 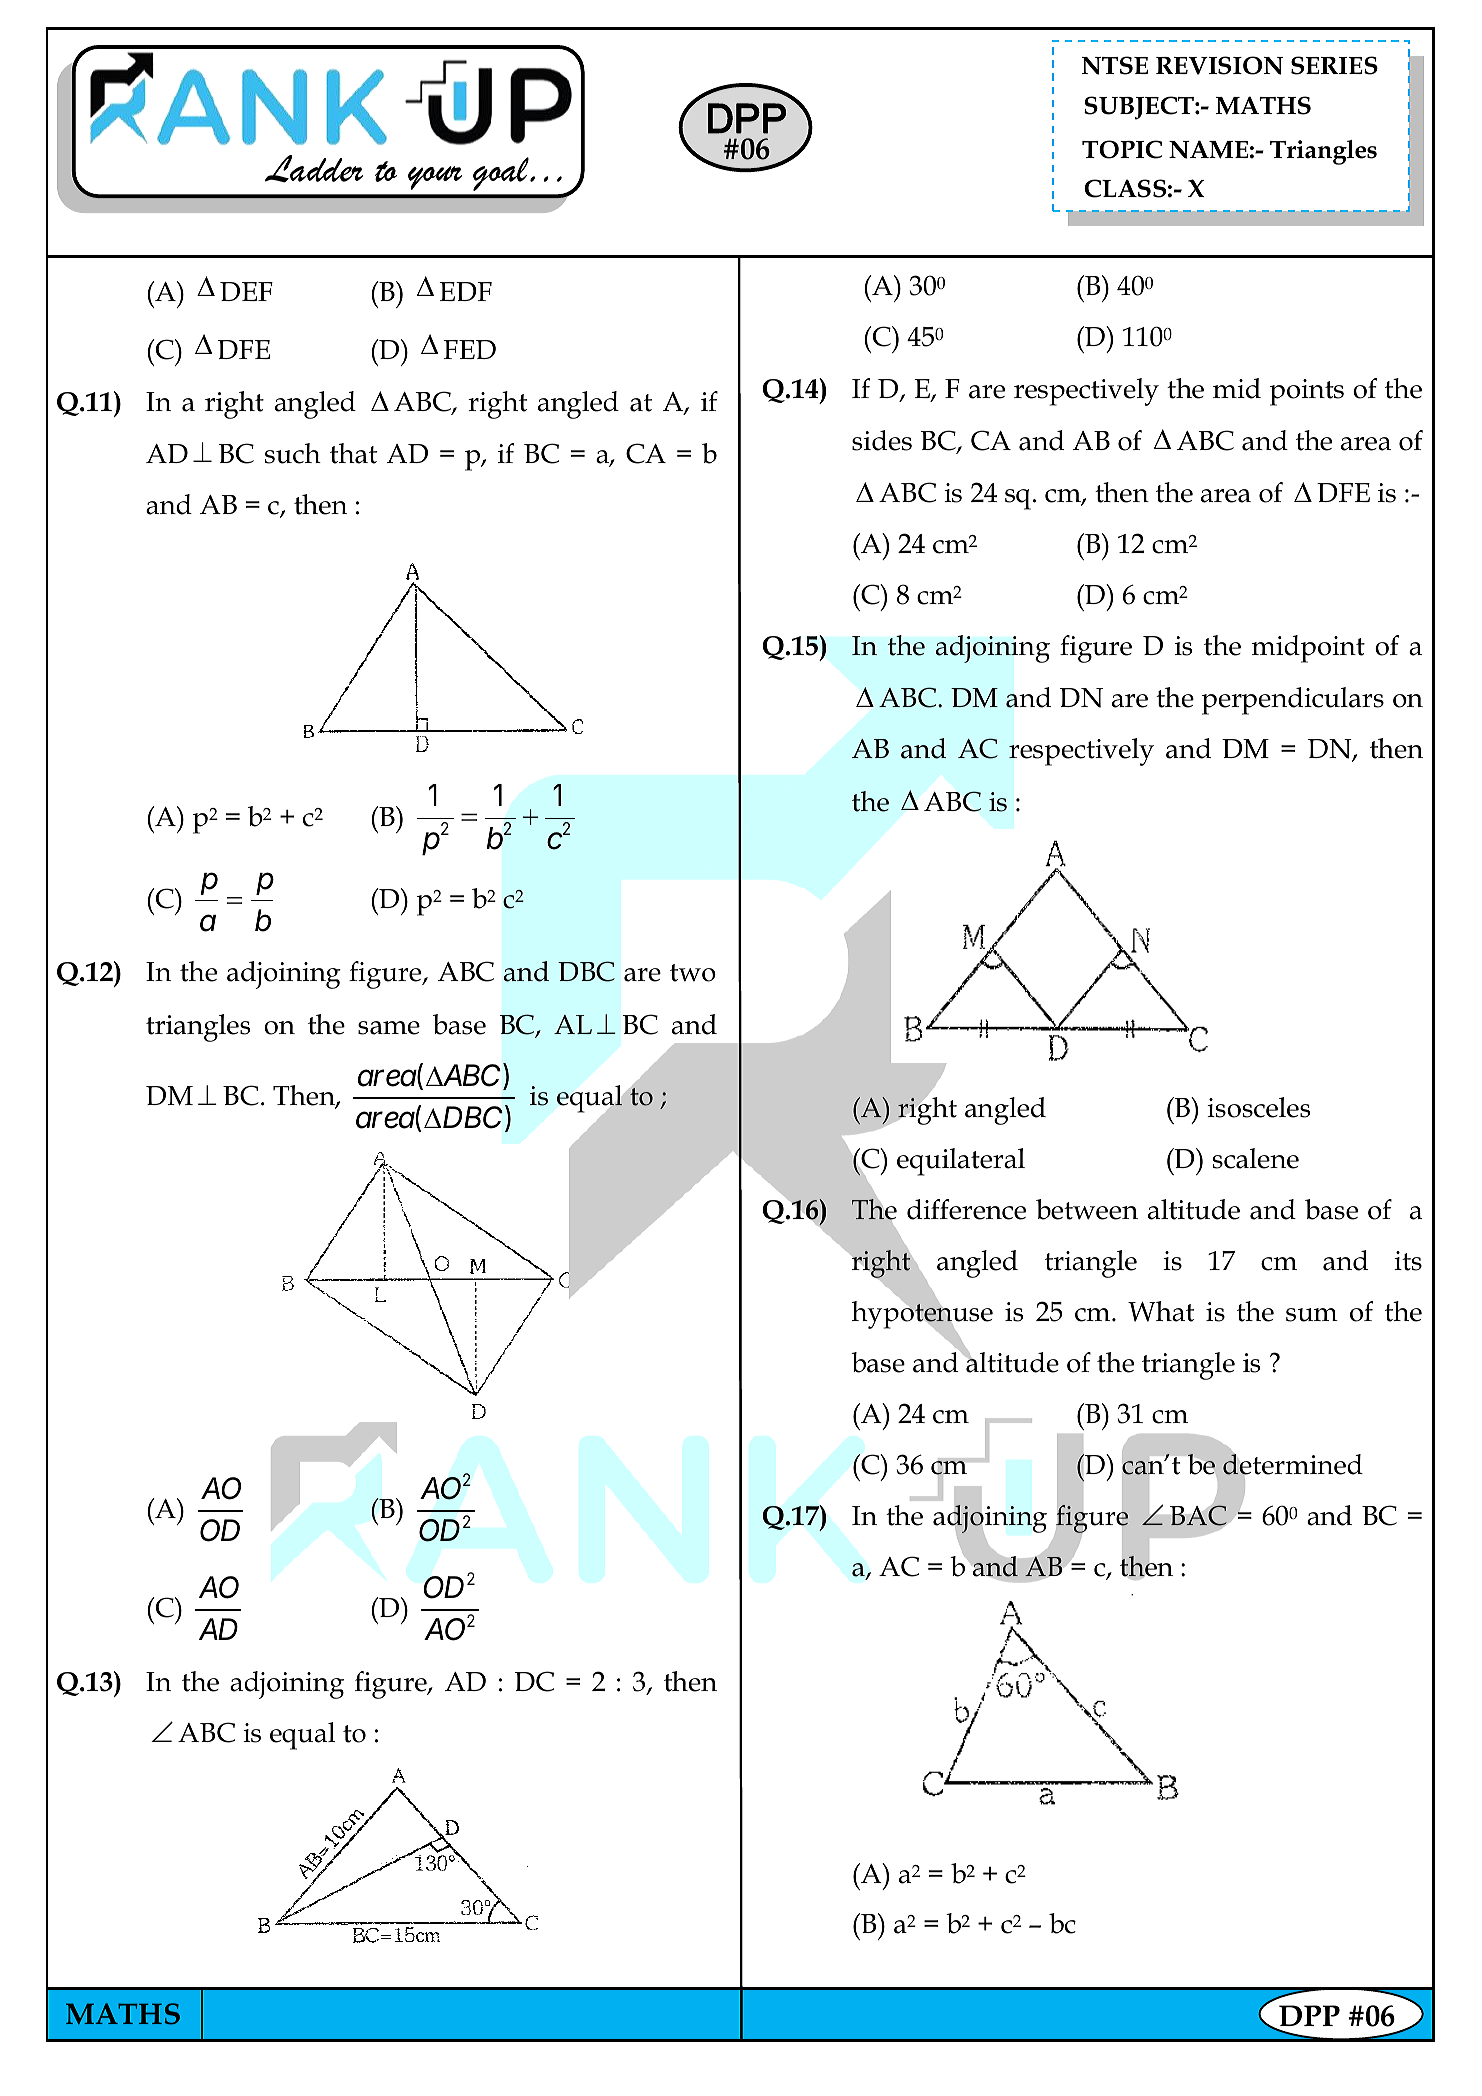 What do you see at coordinates (693, 973) in the screenshot?
I see `two` at bounding box center [693, 973].
